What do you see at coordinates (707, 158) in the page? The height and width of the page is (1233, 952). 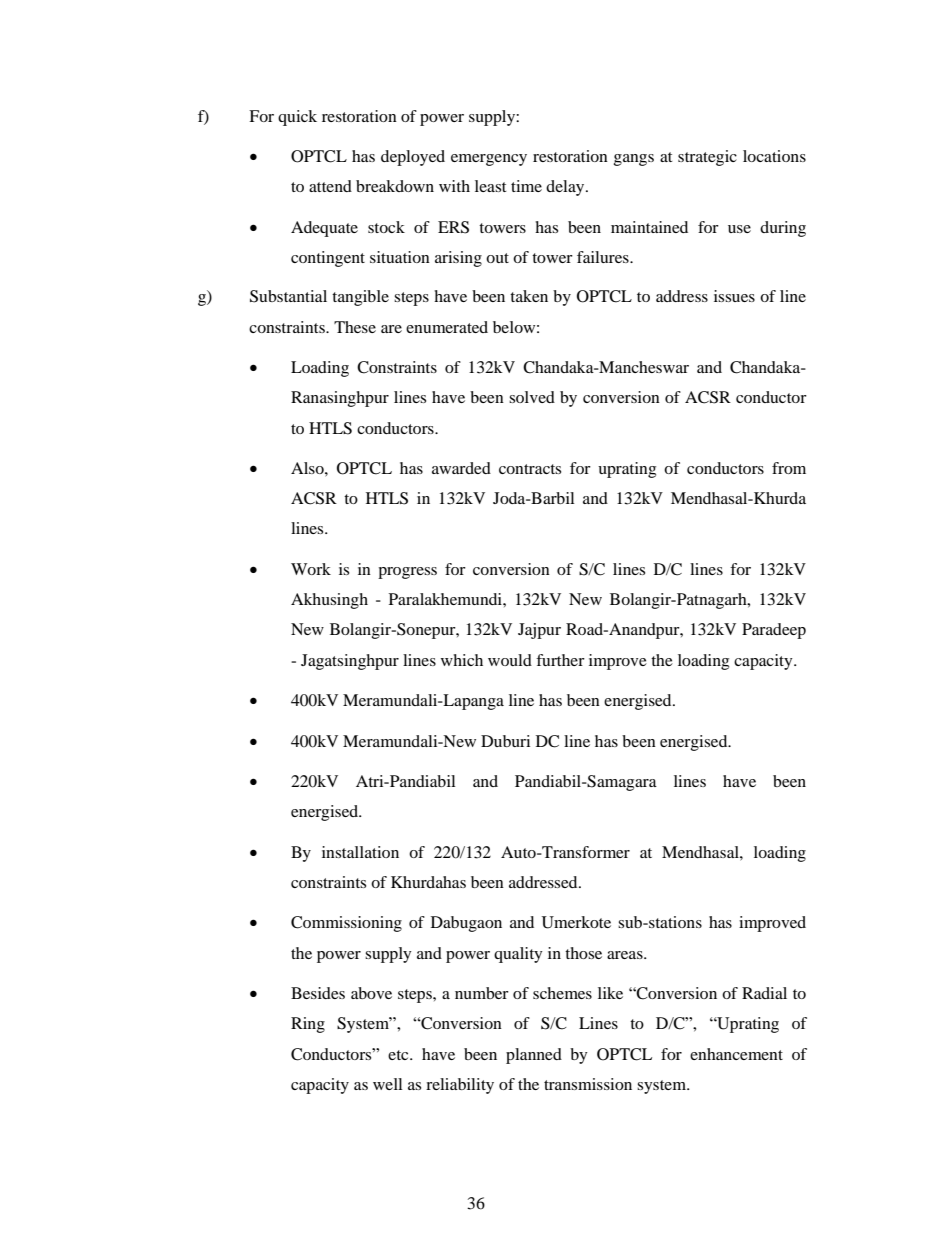 I see `strategic` at bounding box center [707, 158].
